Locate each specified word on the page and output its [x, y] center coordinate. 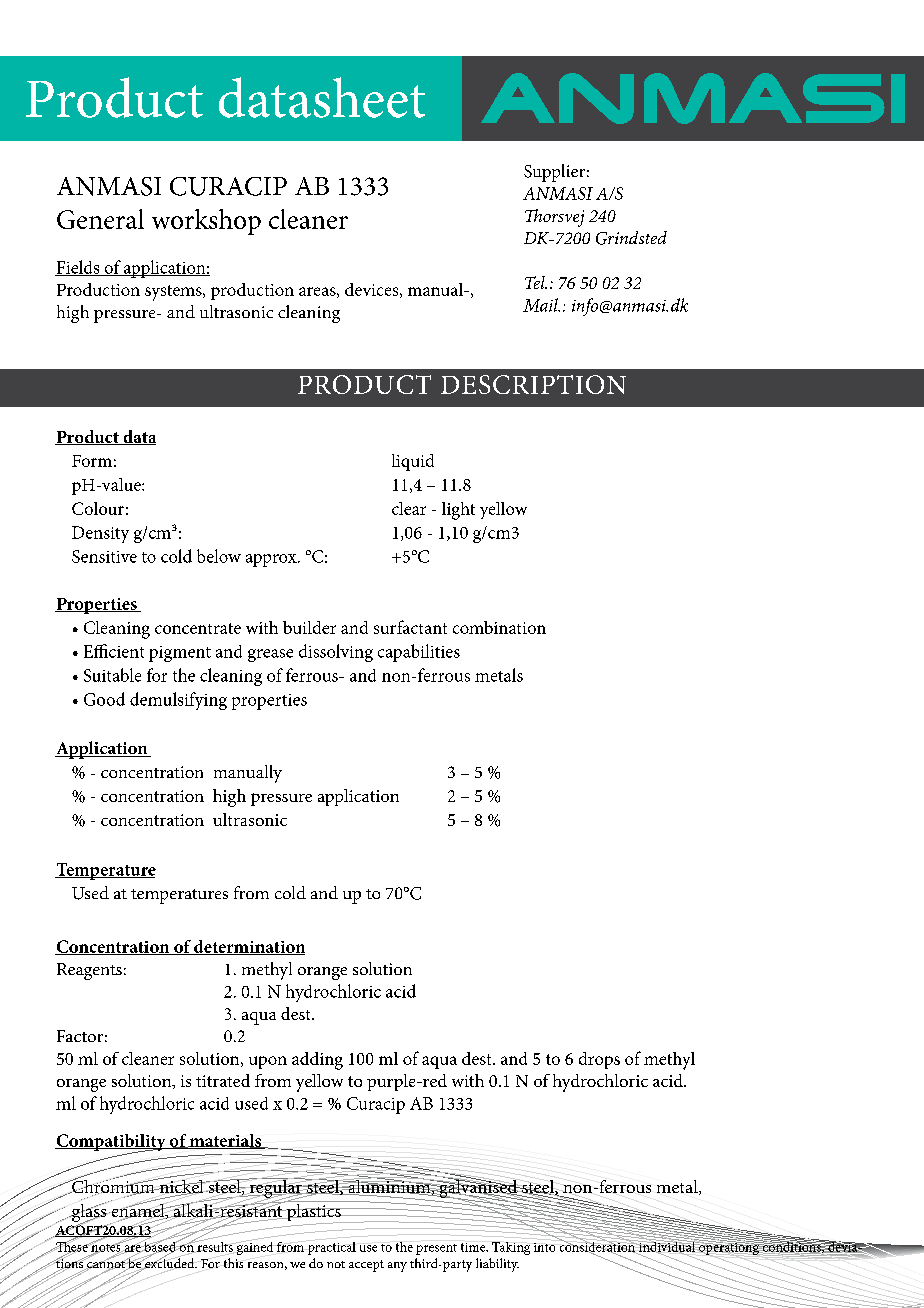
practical [331, 1247]
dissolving [336, 653]
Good [104, 699]
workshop [206, 222]
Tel [536, 282]
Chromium [113, 1186]
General [100, 219]
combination [499, 627]
